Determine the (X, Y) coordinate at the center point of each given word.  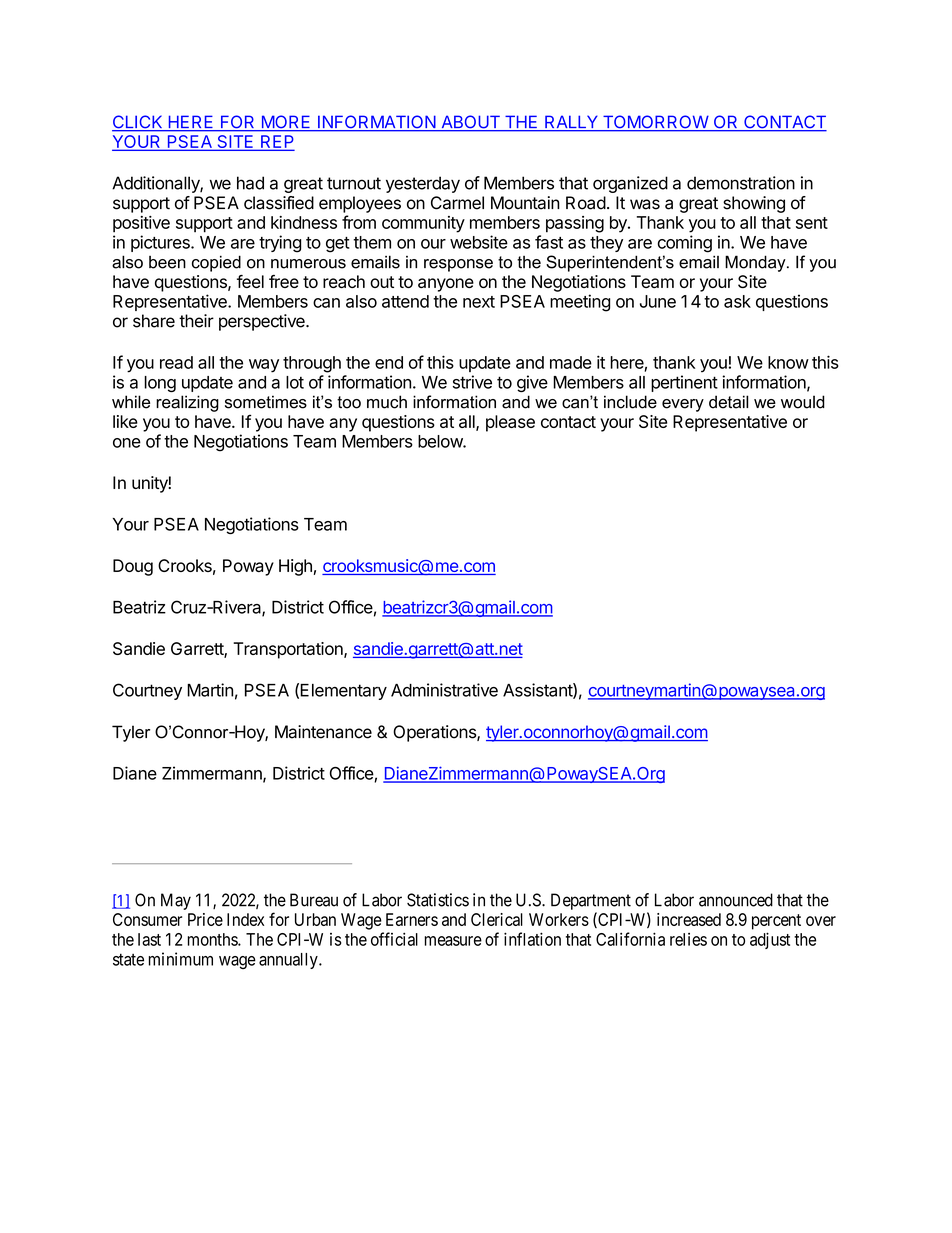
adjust (770, 940)
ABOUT (470, 123)
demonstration (741, 183)
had (250, 183)
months (213, 939)
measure (453, 941)
